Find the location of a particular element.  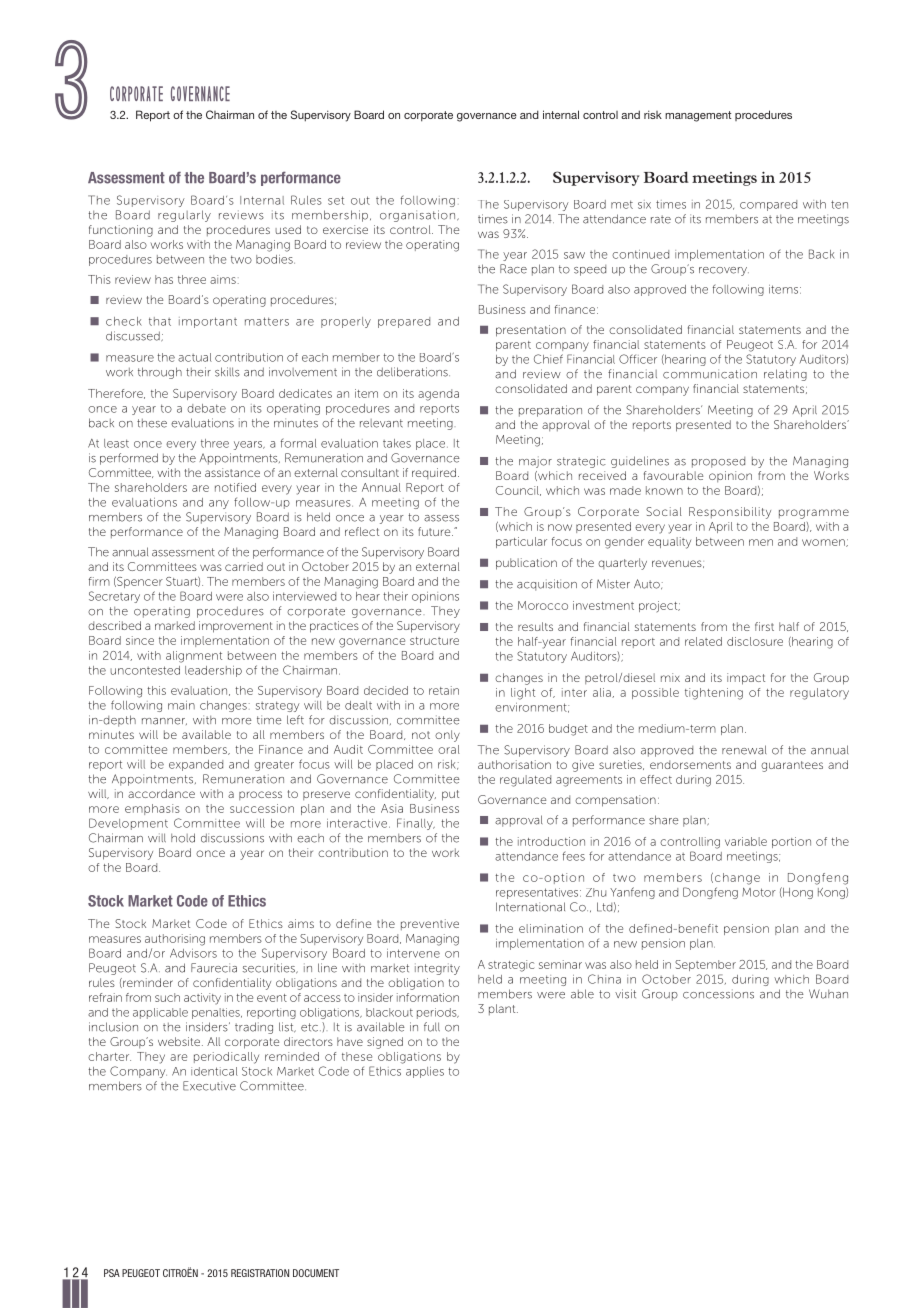

September is located at coordinates (705, 965).
